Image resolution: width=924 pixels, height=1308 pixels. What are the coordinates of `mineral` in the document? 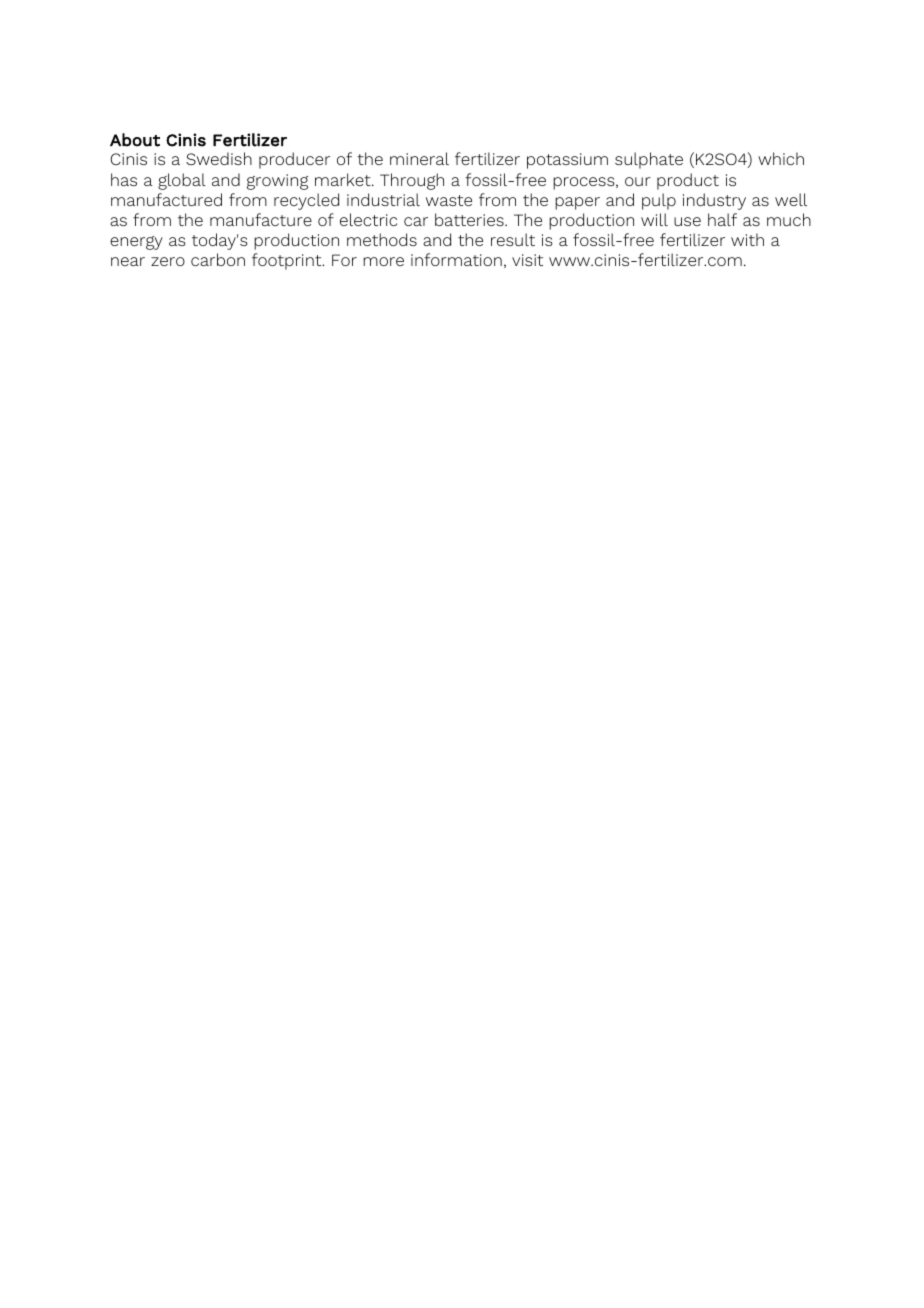 It's located at (419, 158).
